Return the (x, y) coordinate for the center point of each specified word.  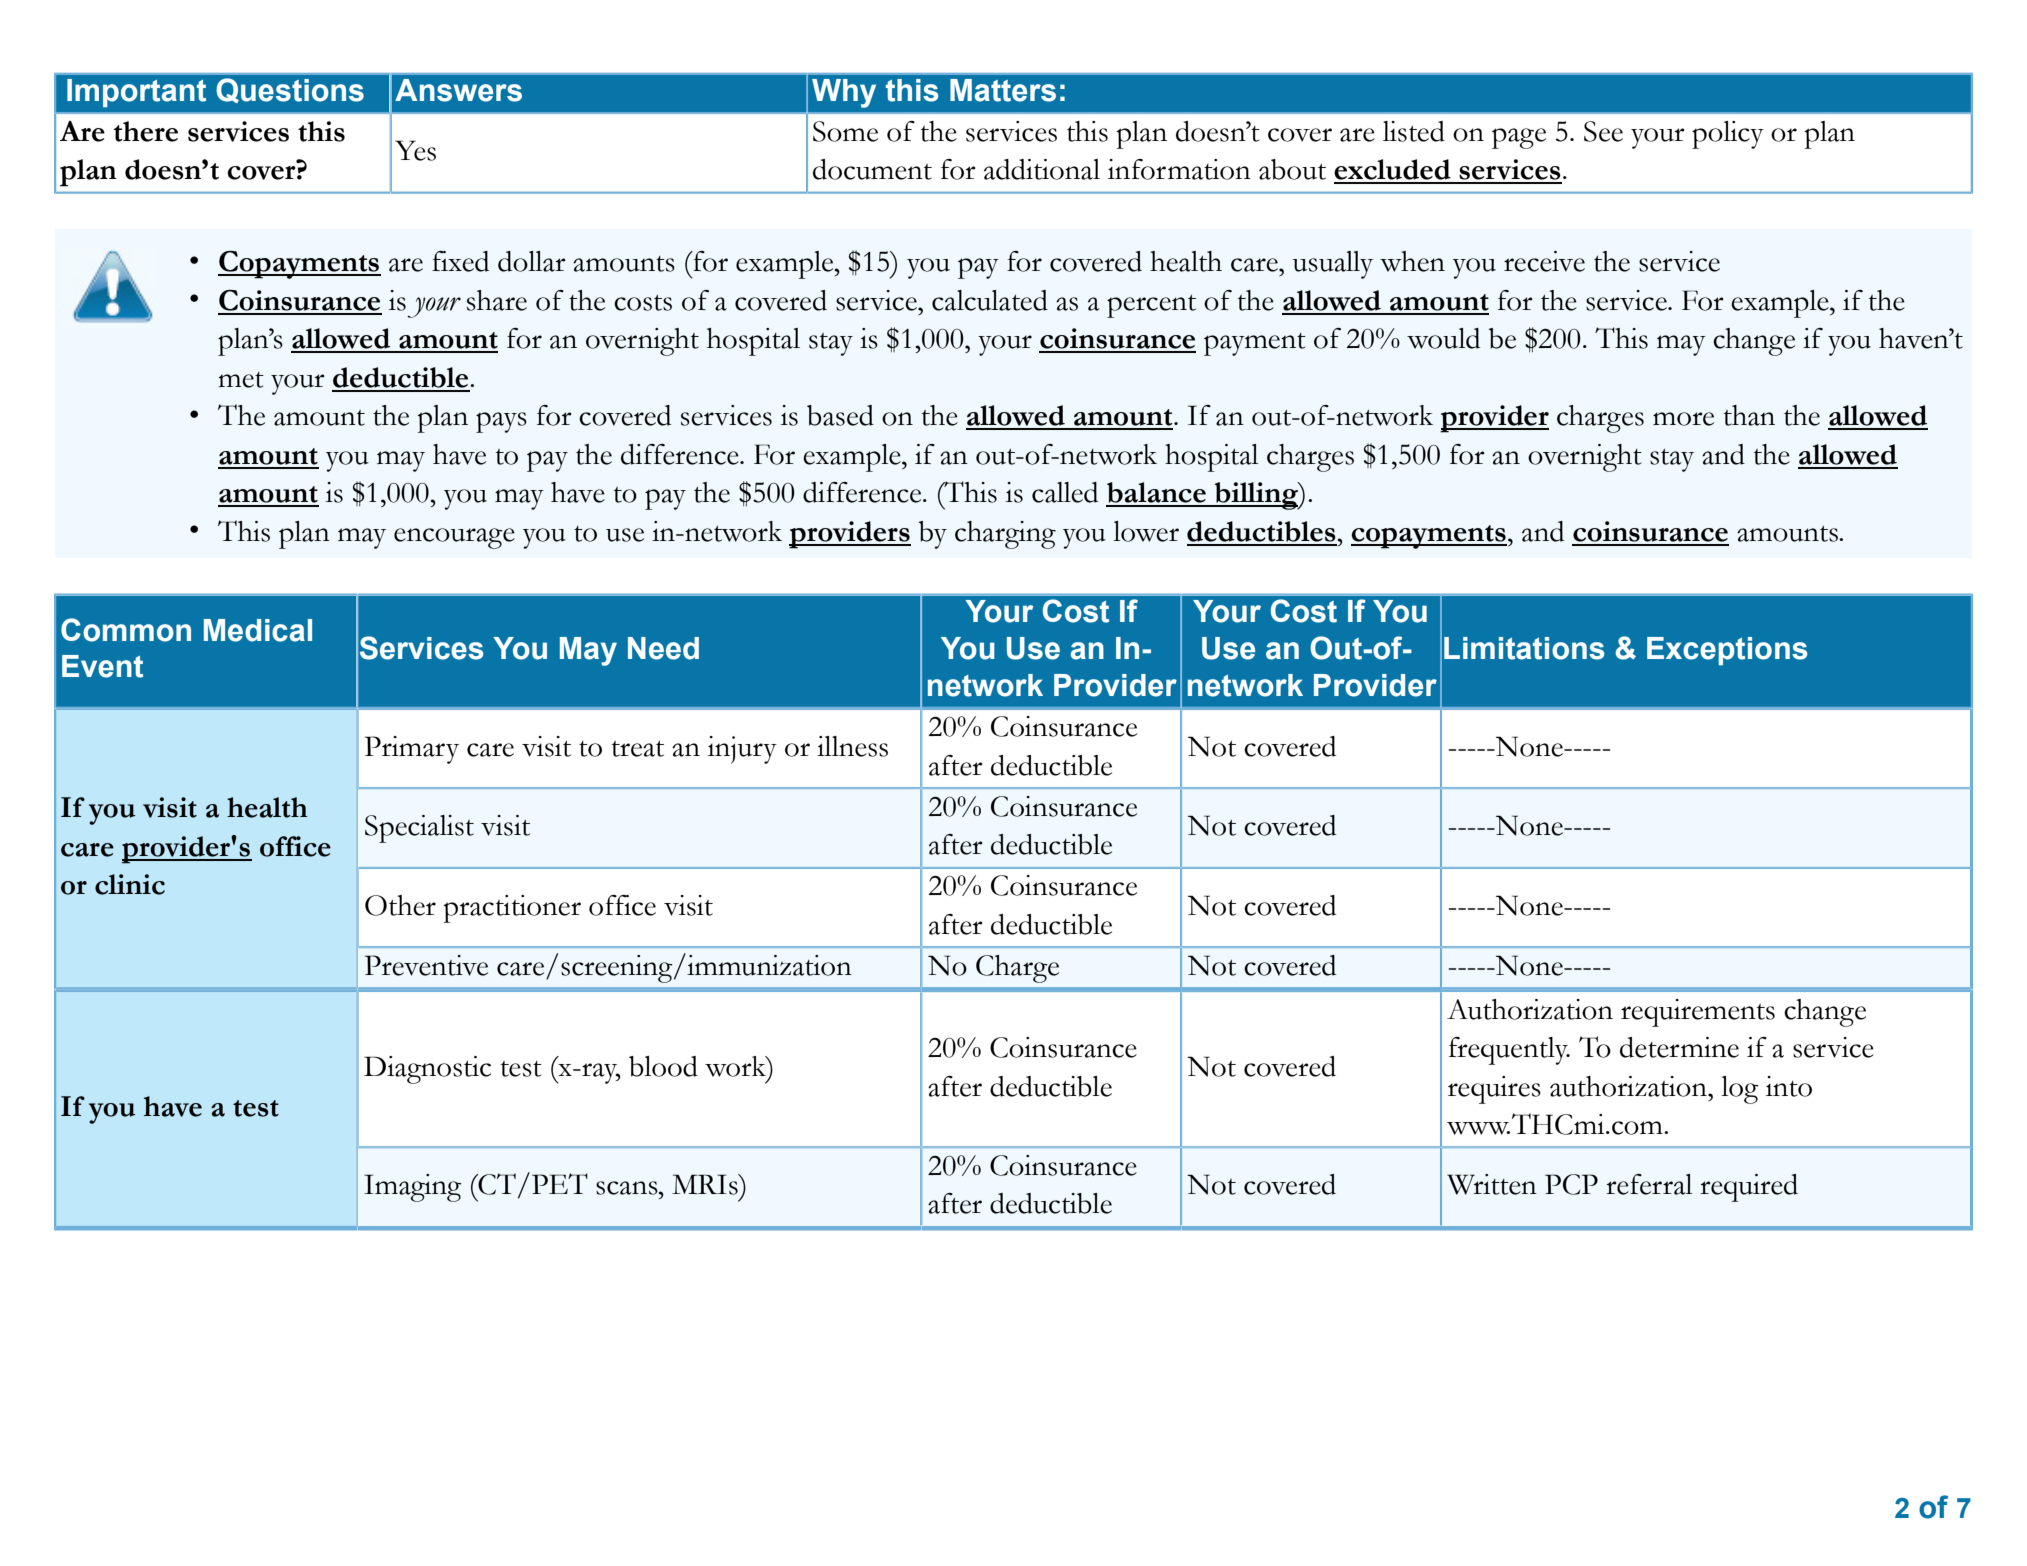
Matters (1003, 90)
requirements (1698, 1013)
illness (852, 746)
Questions (290, 90)
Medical (258, 630)
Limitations (1524, 648)
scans (628, 1188)
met (241, 380)
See (1603, 131)
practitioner (512, 909)
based (840, 415)
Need (663, 648)
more (1683, 419)
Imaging (413, 1188)
